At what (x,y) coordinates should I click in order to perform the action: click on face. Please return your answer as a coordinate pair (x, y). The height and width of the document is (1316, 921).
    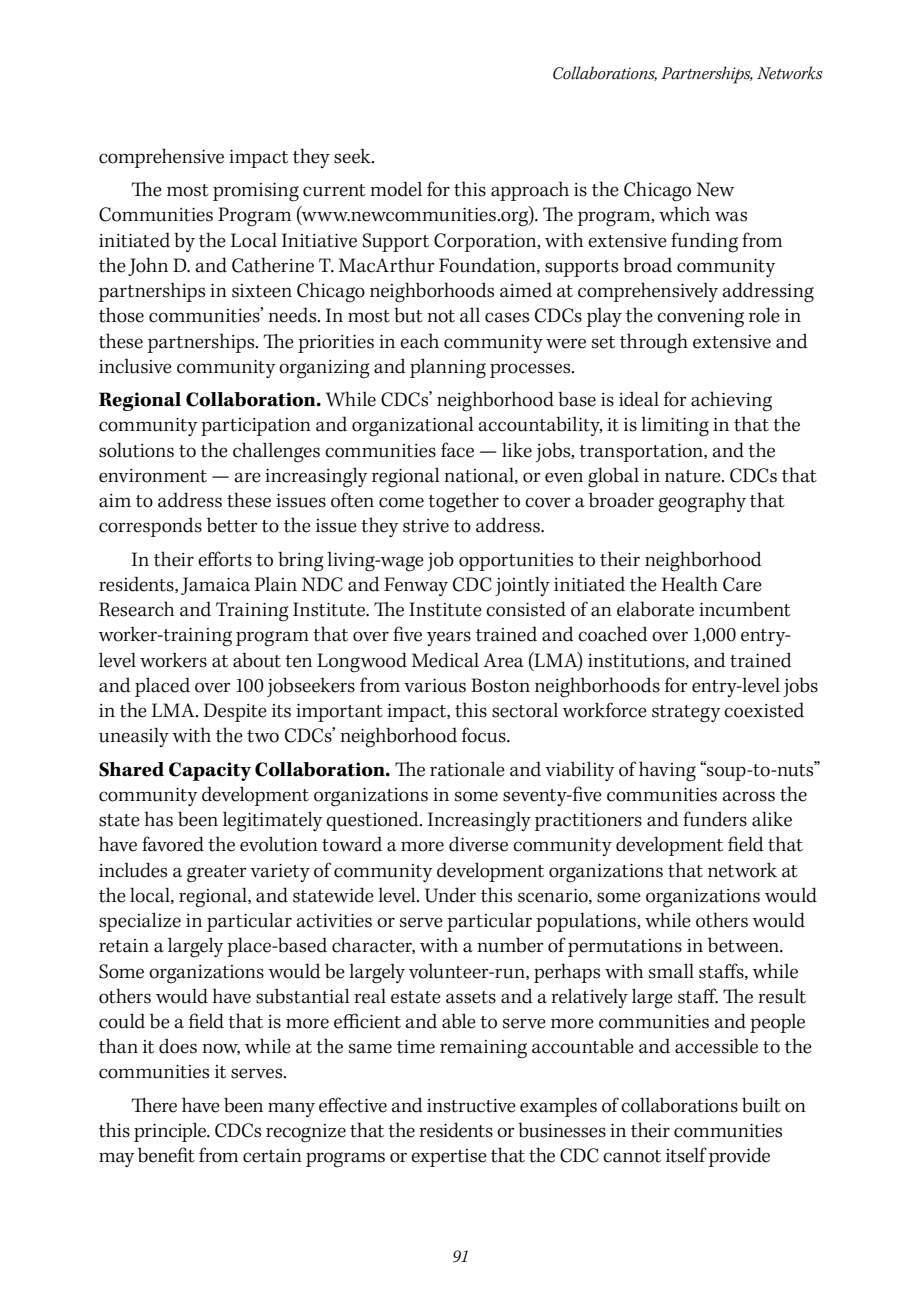
    Looking at the image, I should click on (457, 450).
